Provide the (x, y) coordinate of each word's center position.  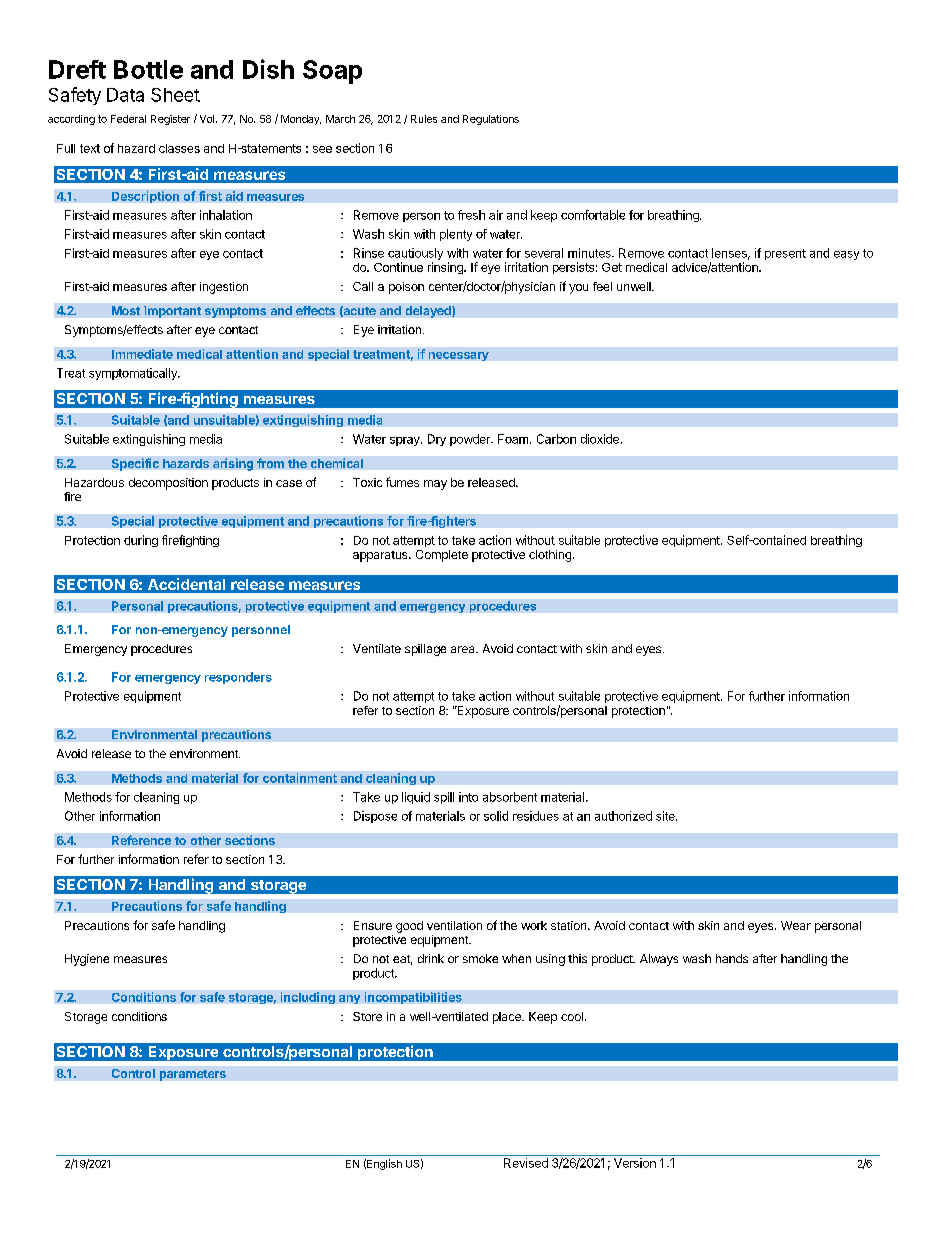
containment (300, 778)
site (666, 816)
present (785, 254)
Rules (424, 119)
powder (471, 440)
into (468, 797)
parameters (193, 1075)
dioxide (600, 439)
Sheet (175, 95)
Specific (135, 464)
